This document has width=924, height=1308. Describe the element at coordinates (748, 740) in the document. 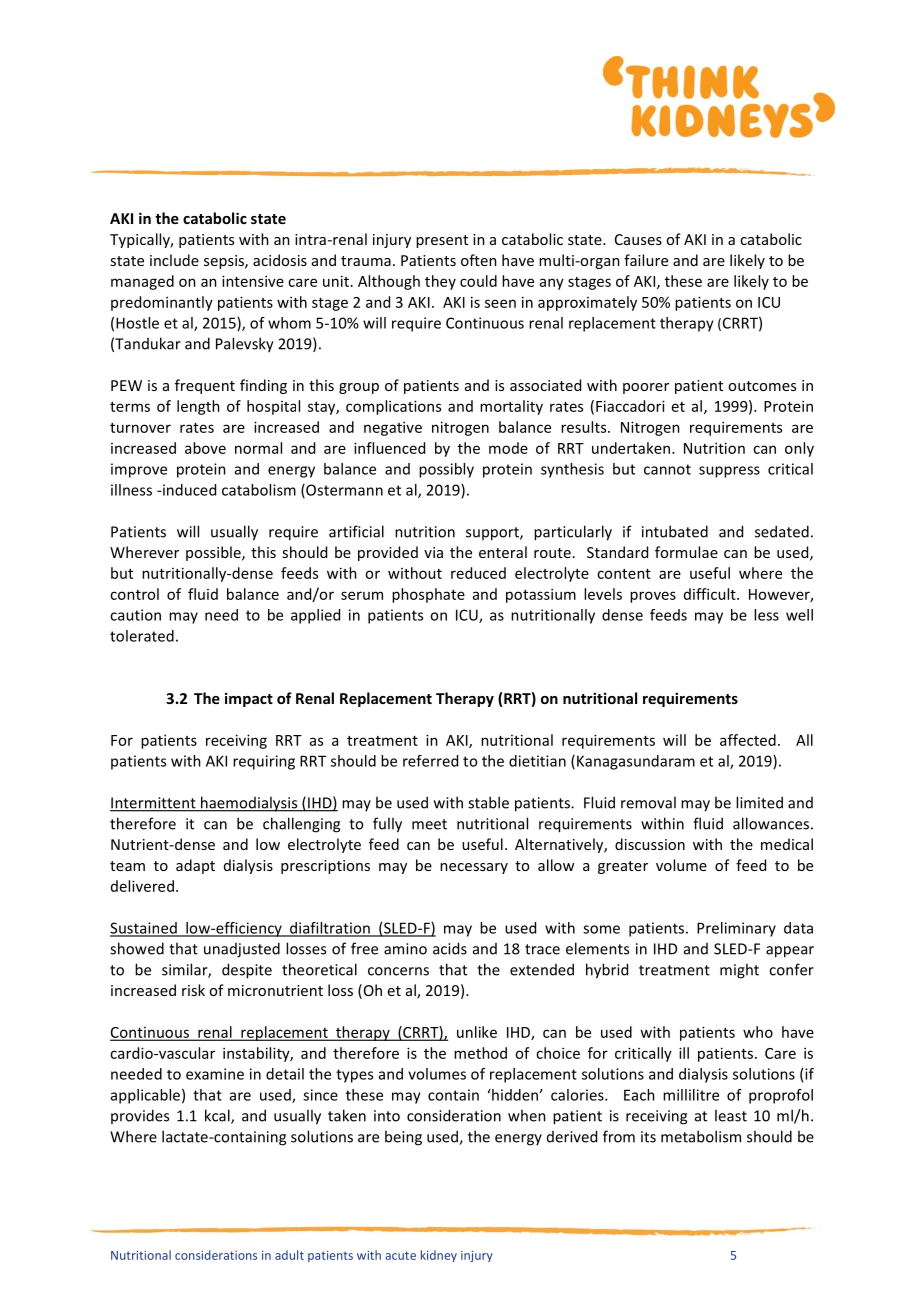

I see `affected` at that location.
